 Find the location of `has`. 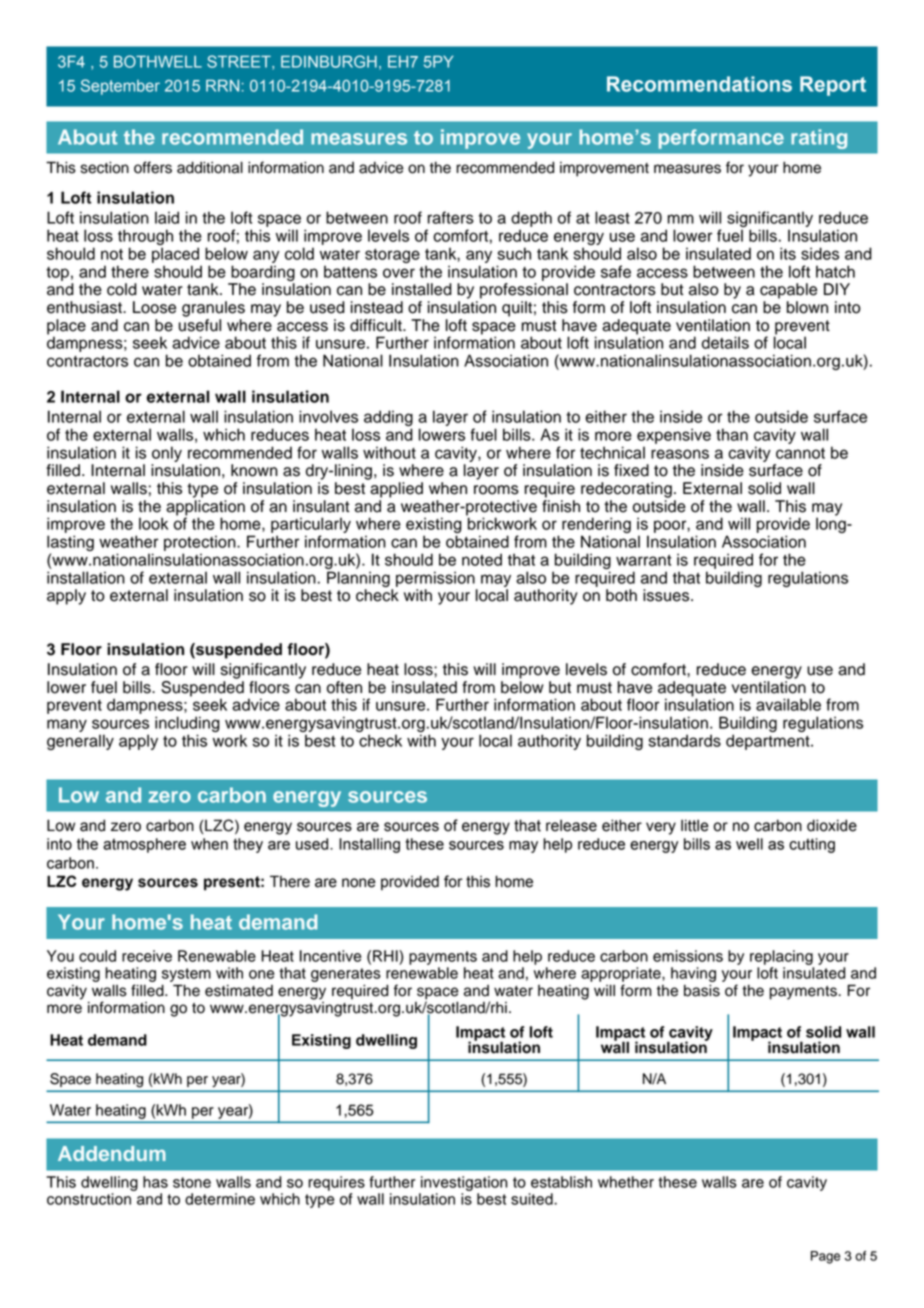

has is located at coordinates (155, 1182).
